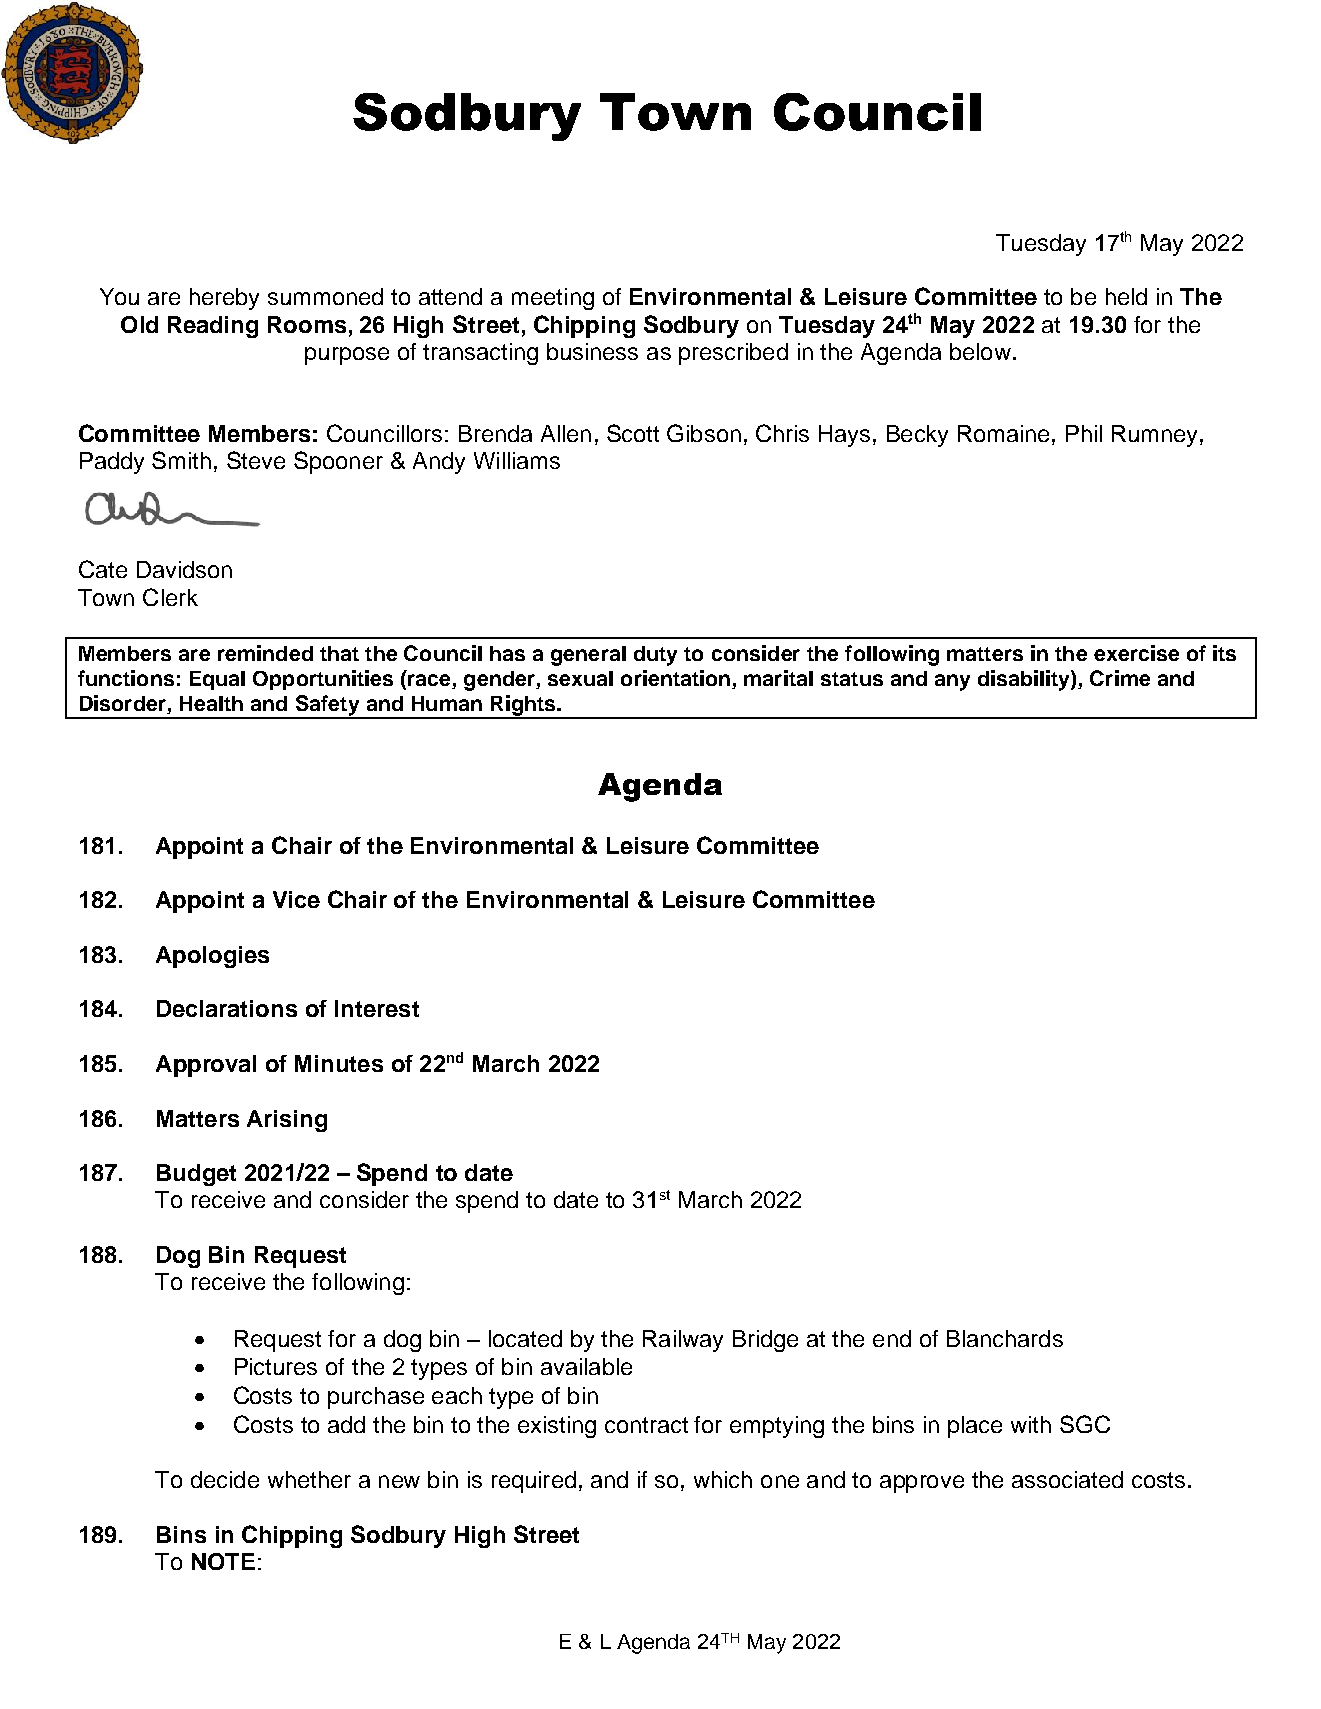  Describe the element at coordinates (655, 656) in the document. I see `duty` at that location.
